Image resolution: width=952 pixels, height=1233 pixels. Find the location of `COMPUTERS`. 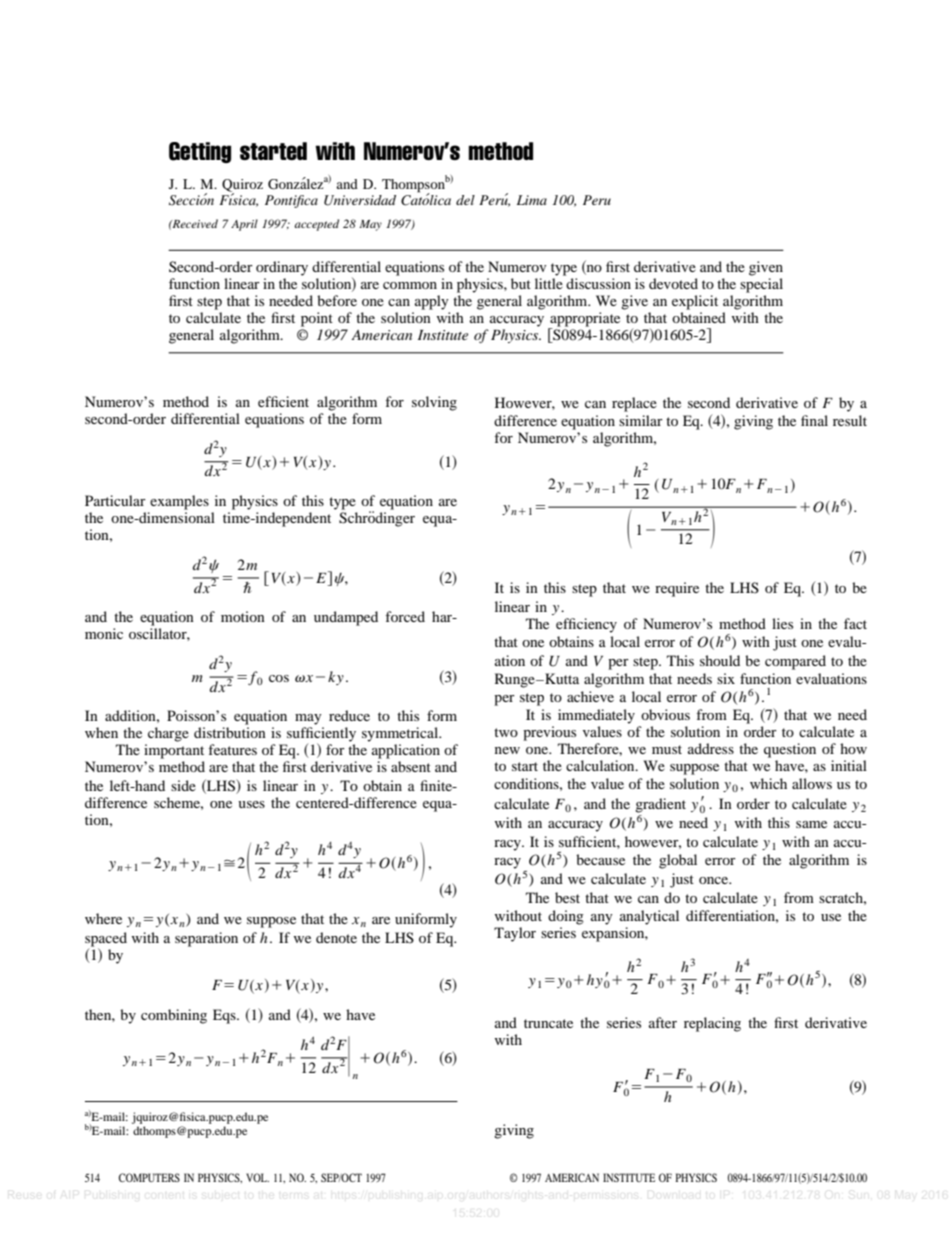

COMPUTERS is located at coordinates (149, 1177).
